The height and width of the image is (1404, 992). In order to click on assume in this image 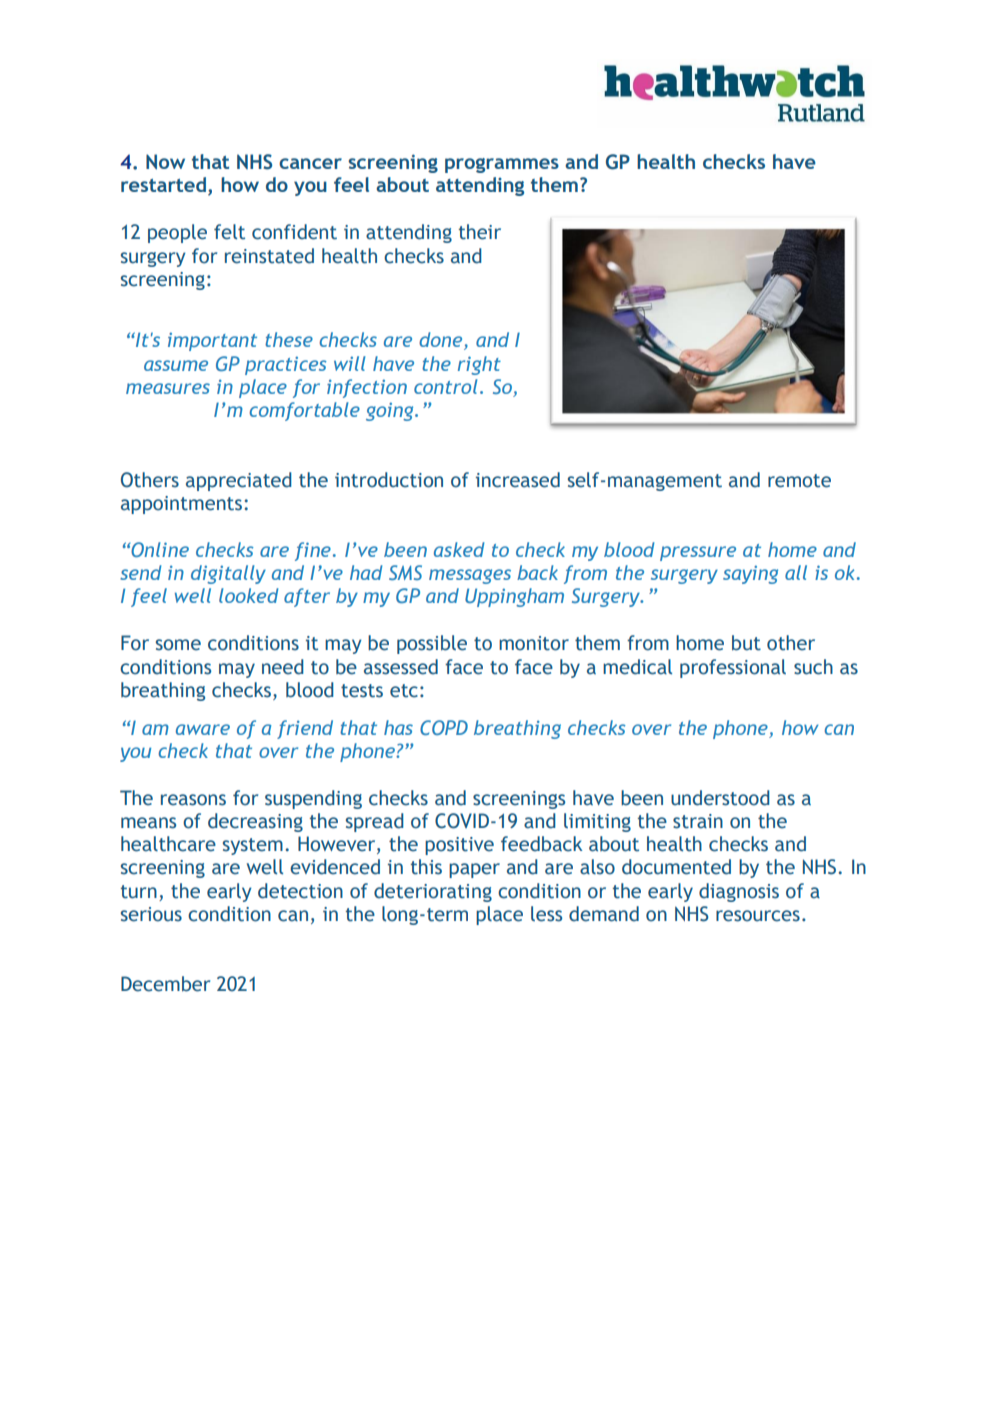, I will do `click(176, 365)`.
